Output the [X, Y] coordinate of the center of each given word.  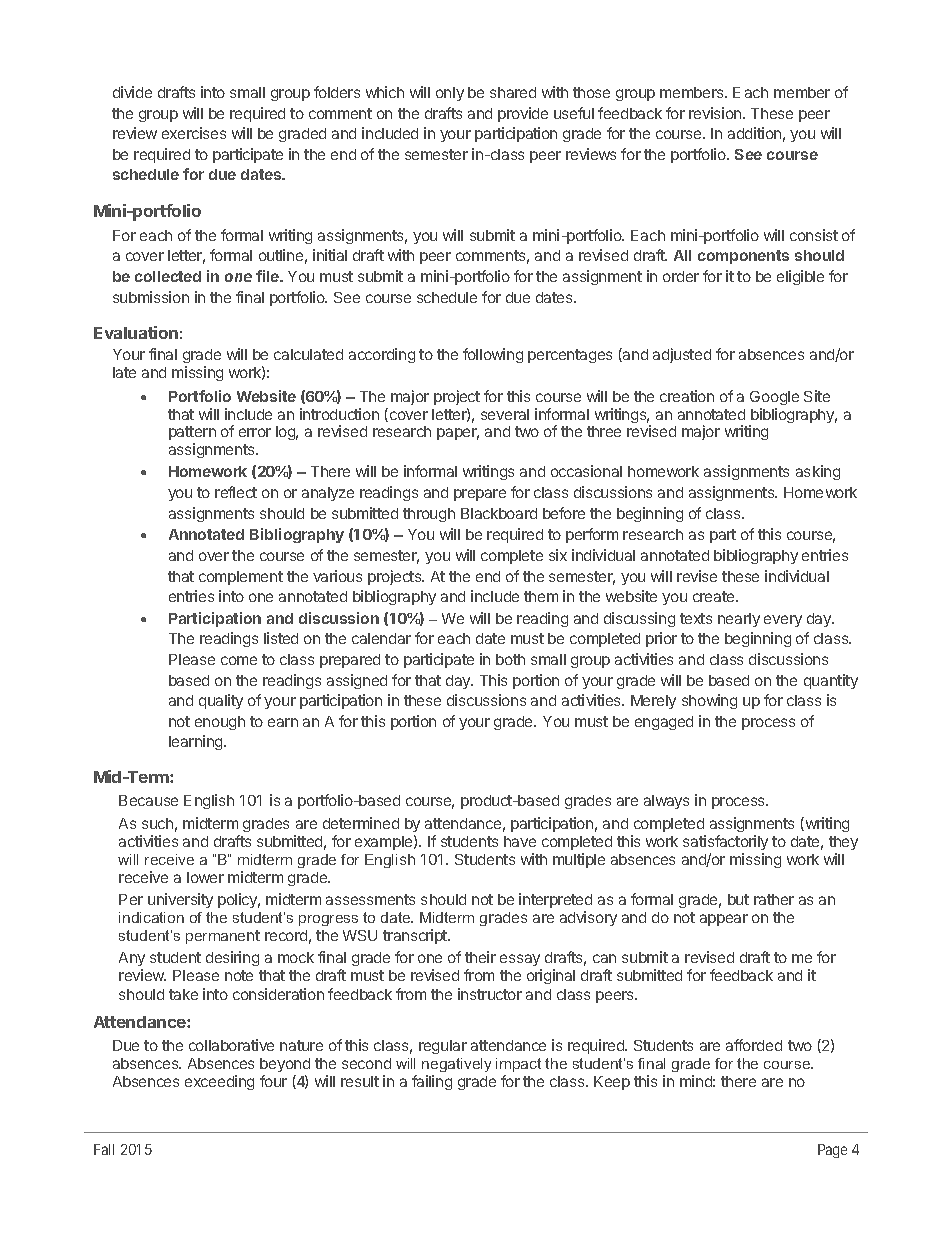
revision [716, 113]
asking [818, 472]
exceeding [219, 1082]
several [505, 414]
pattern [192, 435]
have [520, 841]
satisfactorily [725, 842]
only [450, 94]
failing [432, 1082]
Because [148, 800]
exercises [194, 133]
